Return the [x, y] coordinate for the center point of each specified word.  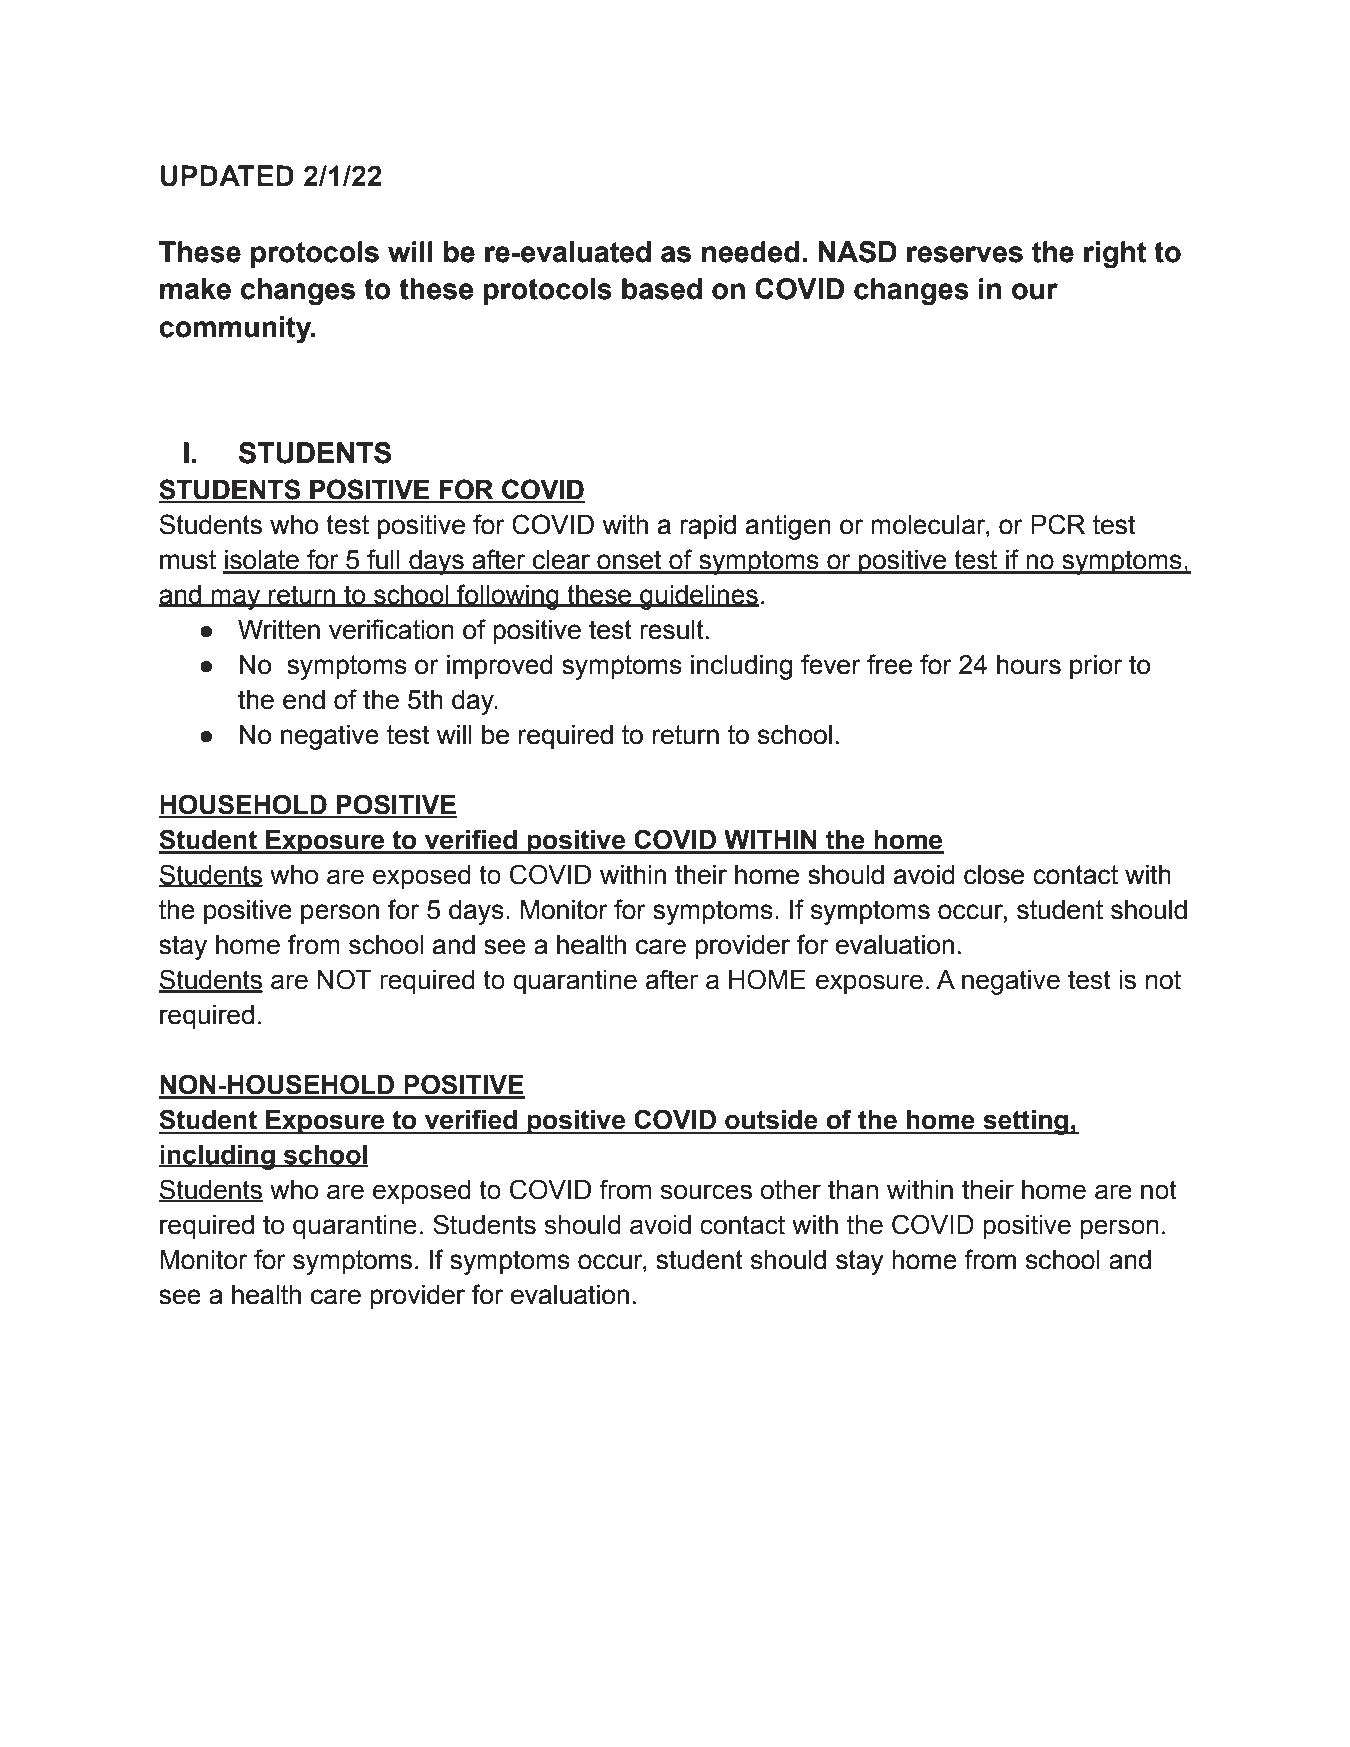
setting [1026, 1122]
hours [1029, 665]
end [304, 700]
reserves [965, 254]
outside [771, 1119]
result [672, 630]
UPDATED [227, 176]
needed [750, 252]
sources [706, 1192]
